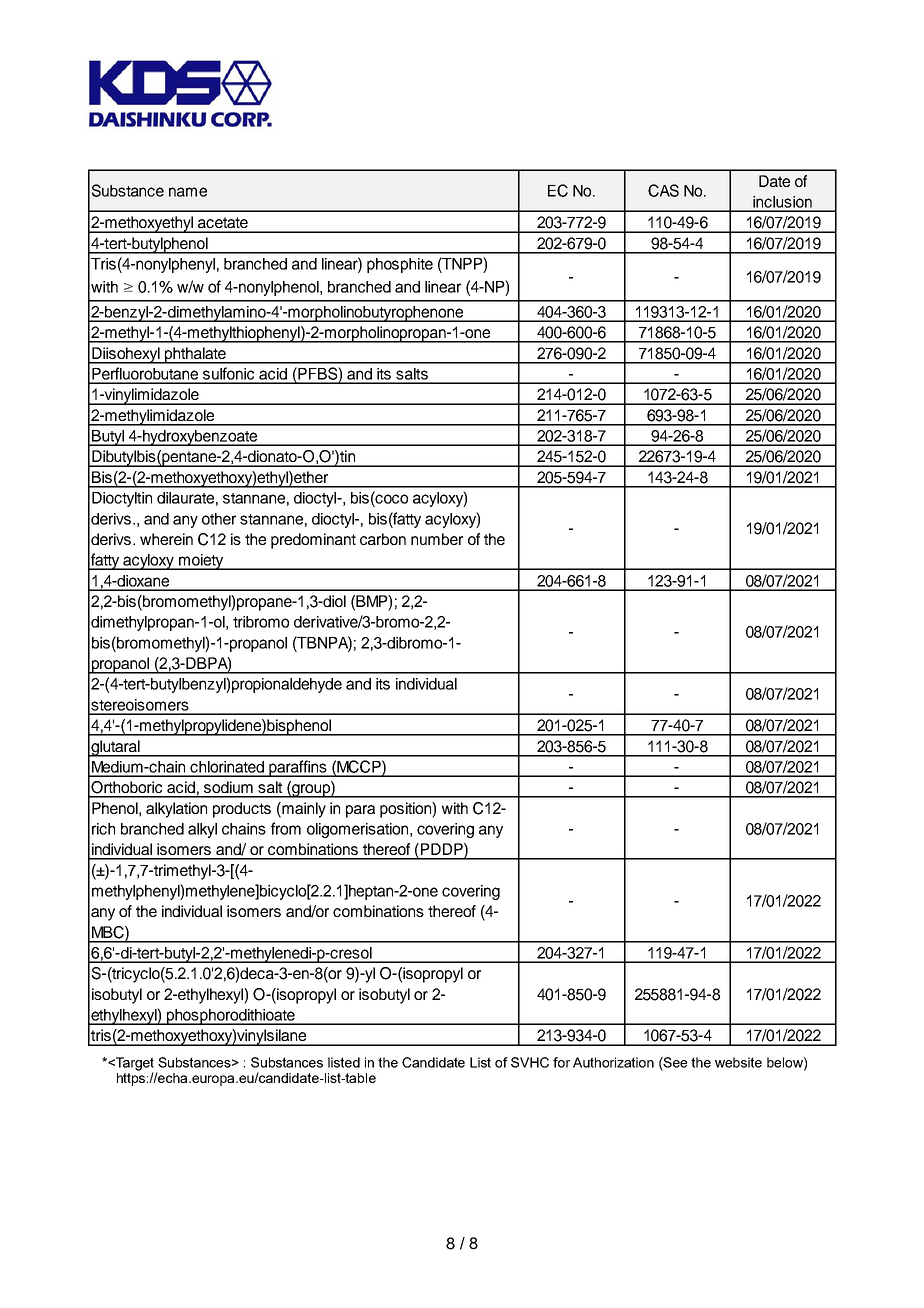  What do you see at coordinates (219, 519) in the document?
I see `other` at bounding box center [219, 519].
